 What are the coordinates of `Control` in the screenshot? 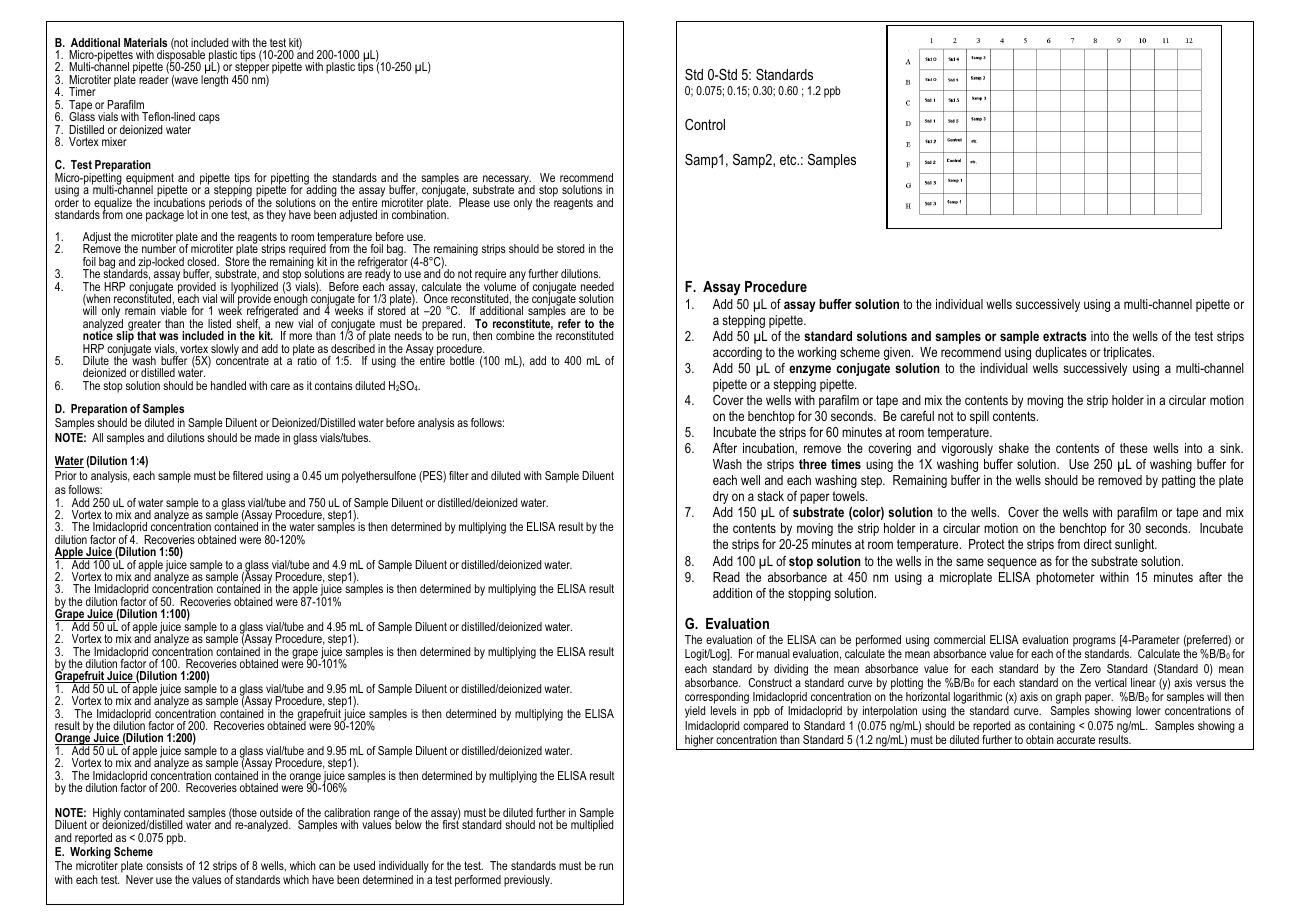 It's located at (705, 124).
